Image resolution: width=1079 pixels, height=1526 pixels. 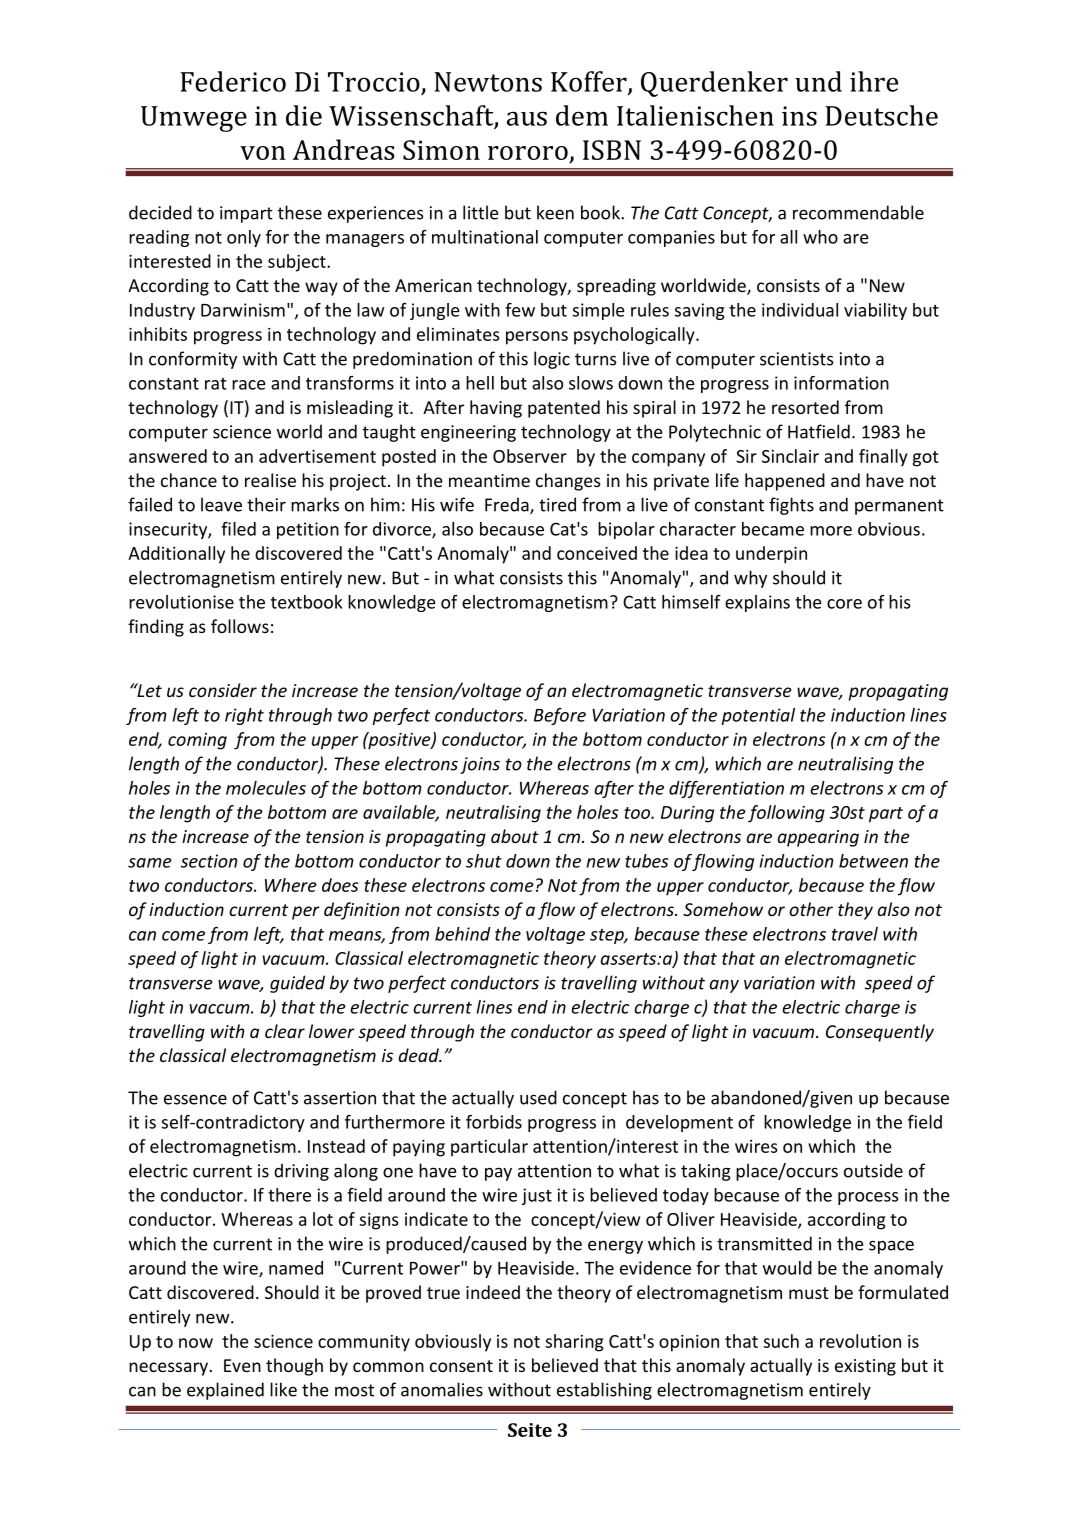 What do you see at coordinates (865, 1367) in the screenshot?
I see `existing` at bounding box center [865, 1367].
